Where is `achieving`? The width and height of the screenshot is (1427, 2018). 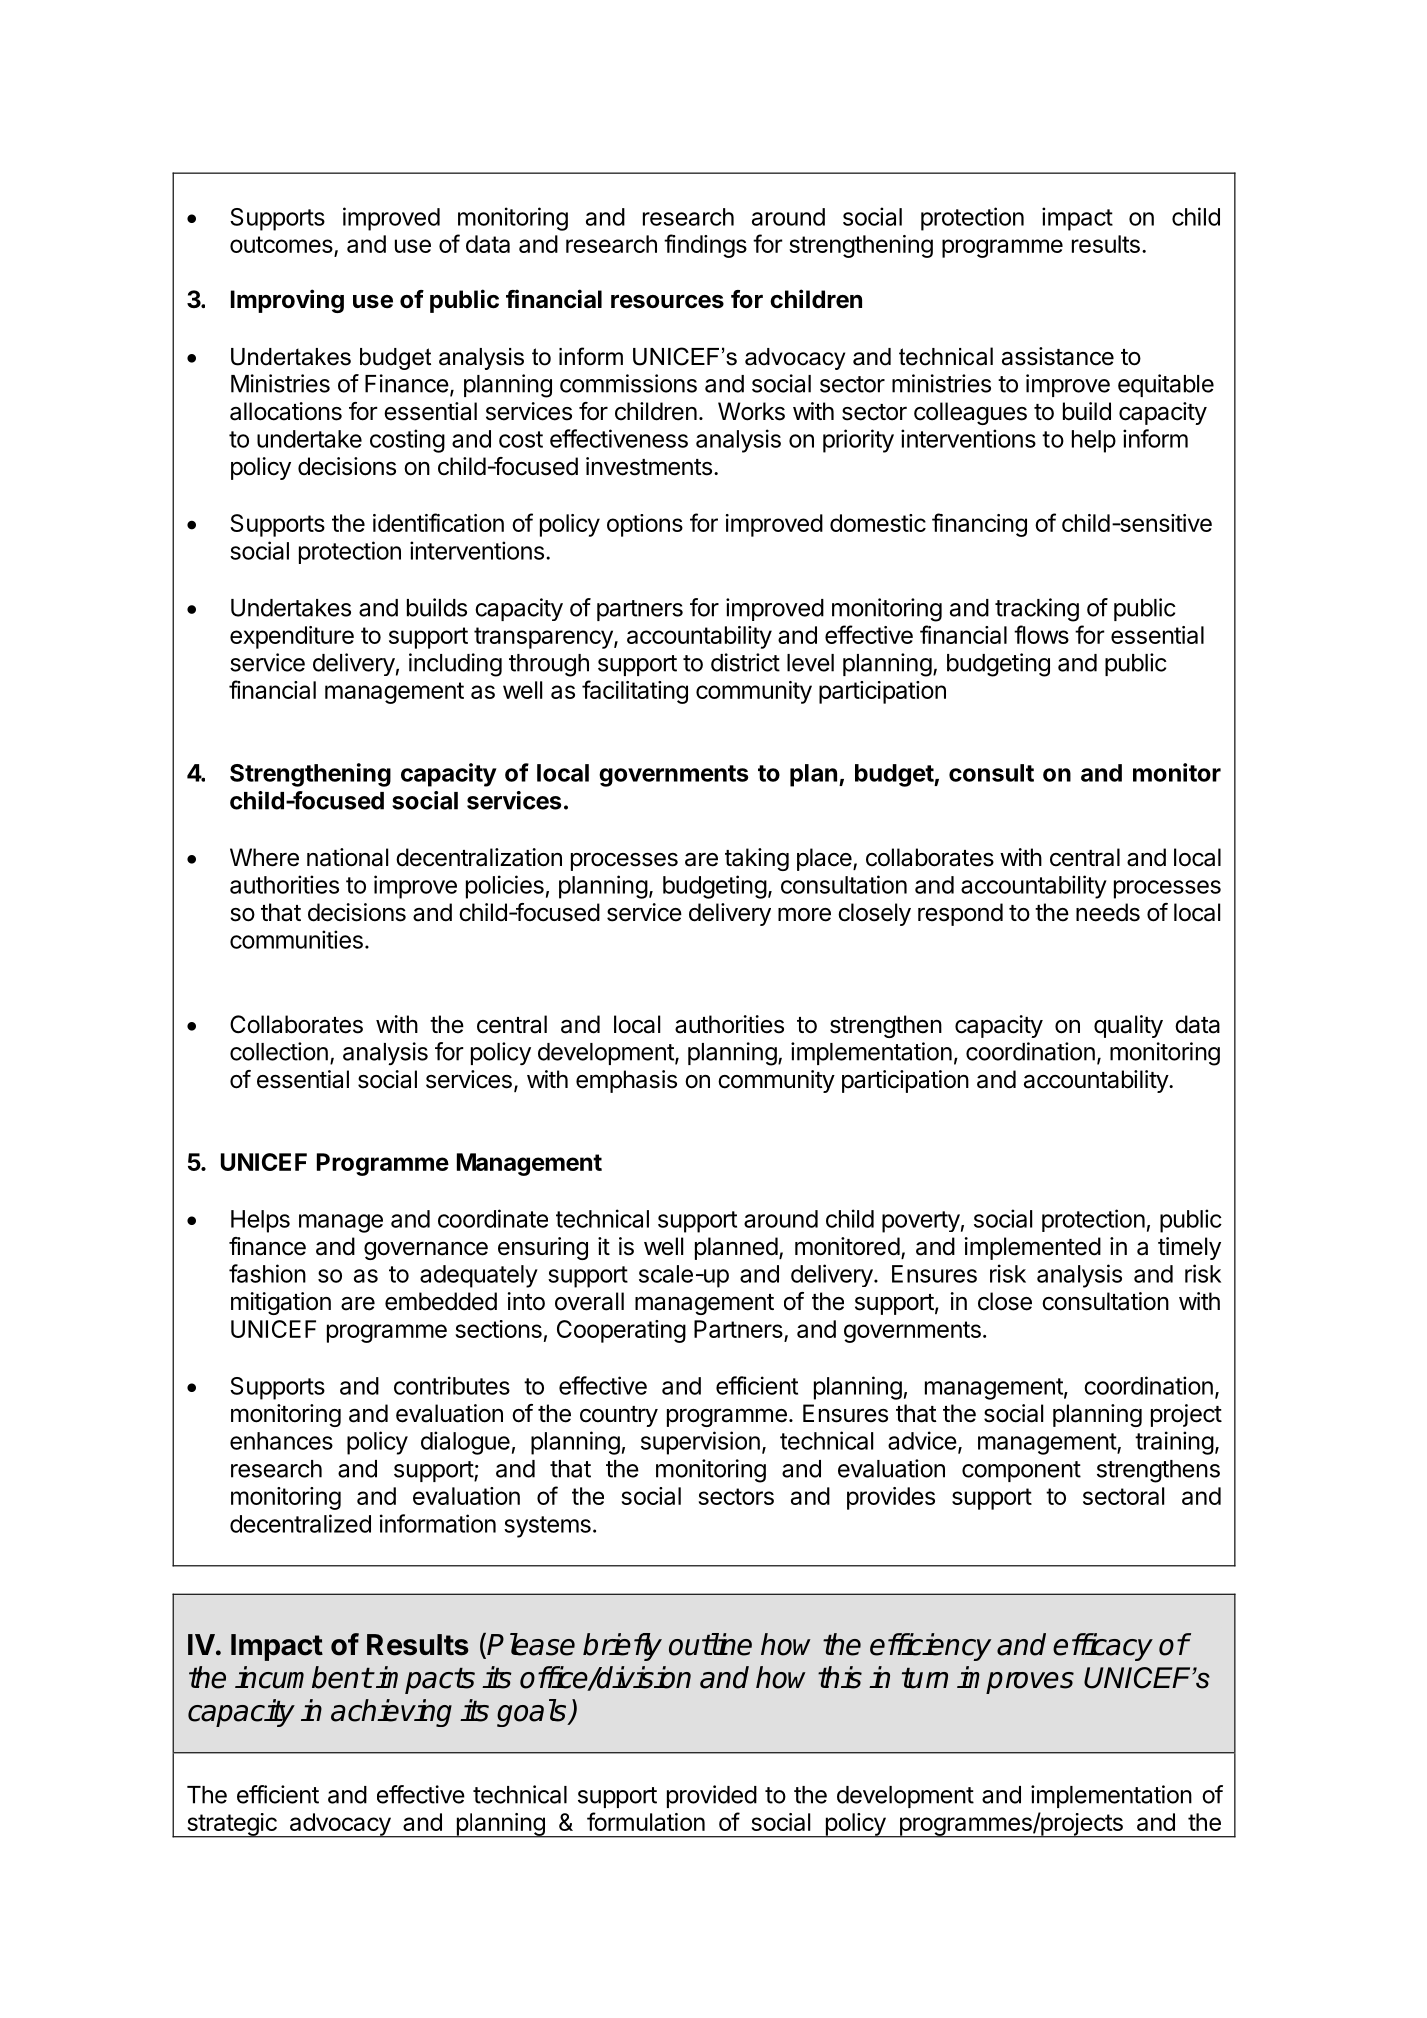 achieving is located at coordinates (391, 1713).
